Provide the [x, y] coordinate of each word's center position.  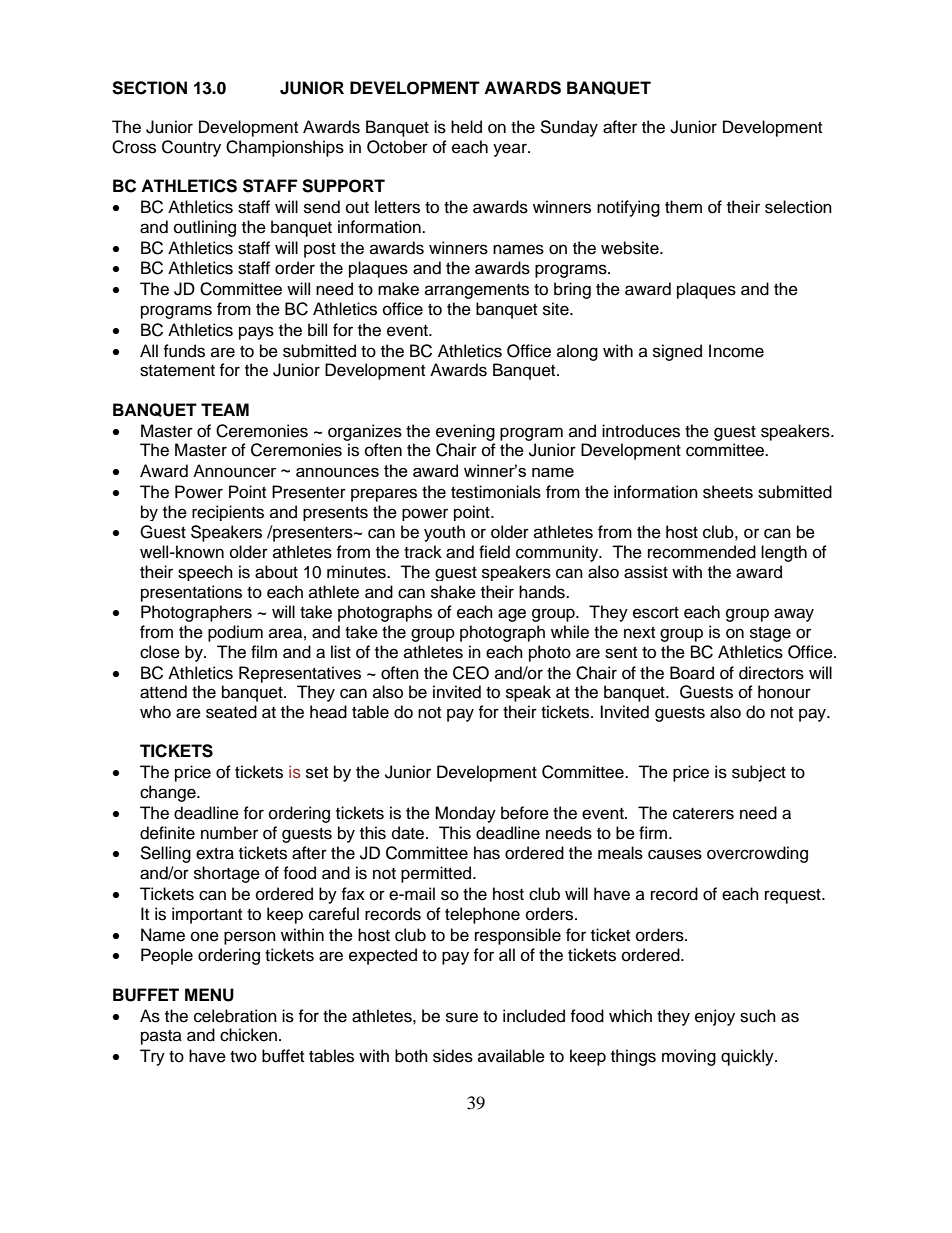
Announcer [235, 471]
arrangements [477, 291]
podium [235, 633]
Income [736, 351]
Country [191, 148]
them [683, 207]
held [466, 127]
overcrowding [757, 854]
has [487, 853]
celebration [235, 1016]
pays [256, 333]
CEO [471, 673]
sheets [728, 492]
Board [692, 673]
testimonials [496, 492]
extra [215, 854]
